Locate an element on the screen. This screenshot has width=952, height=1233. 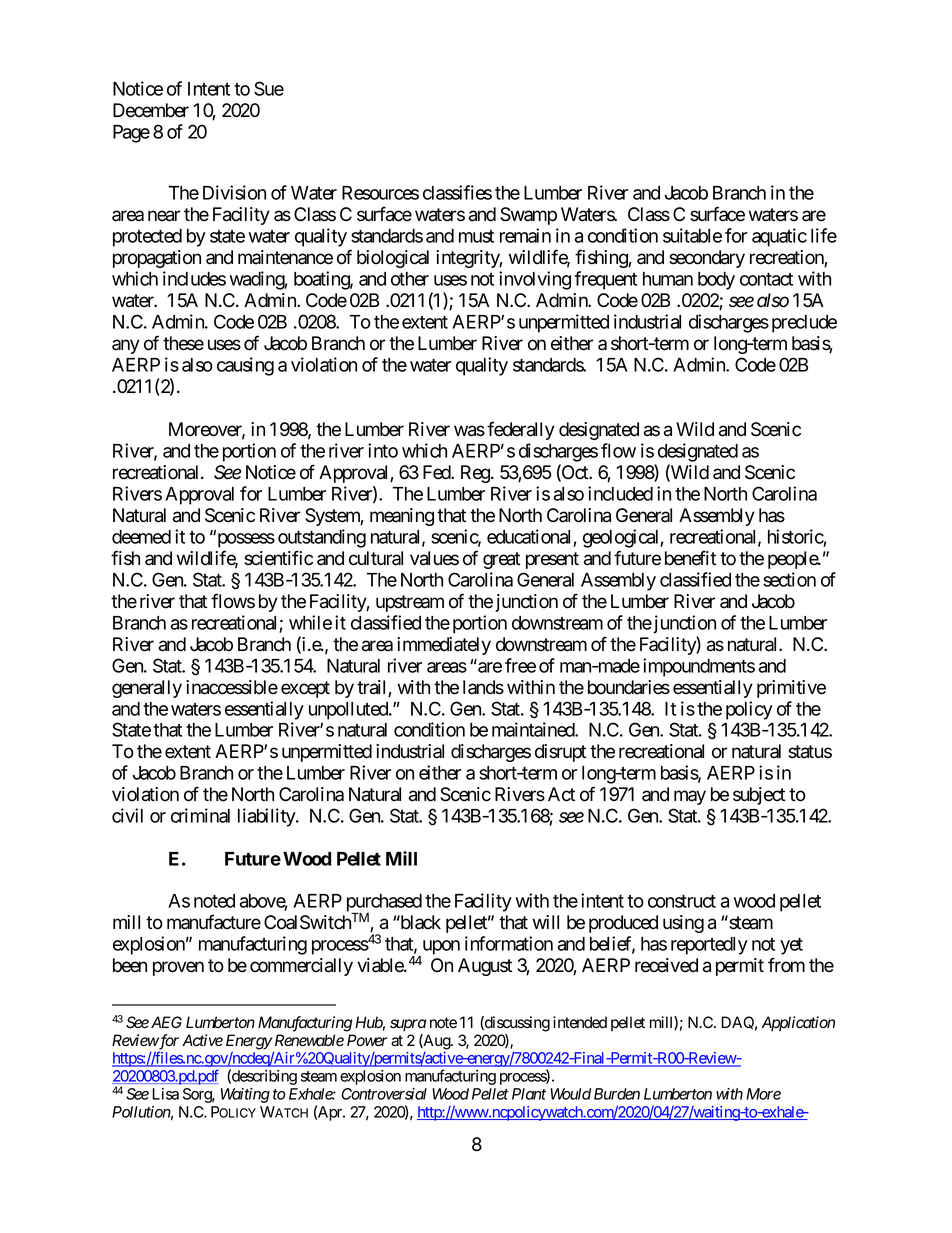
Plant is located at coordinates (529, 1094).
